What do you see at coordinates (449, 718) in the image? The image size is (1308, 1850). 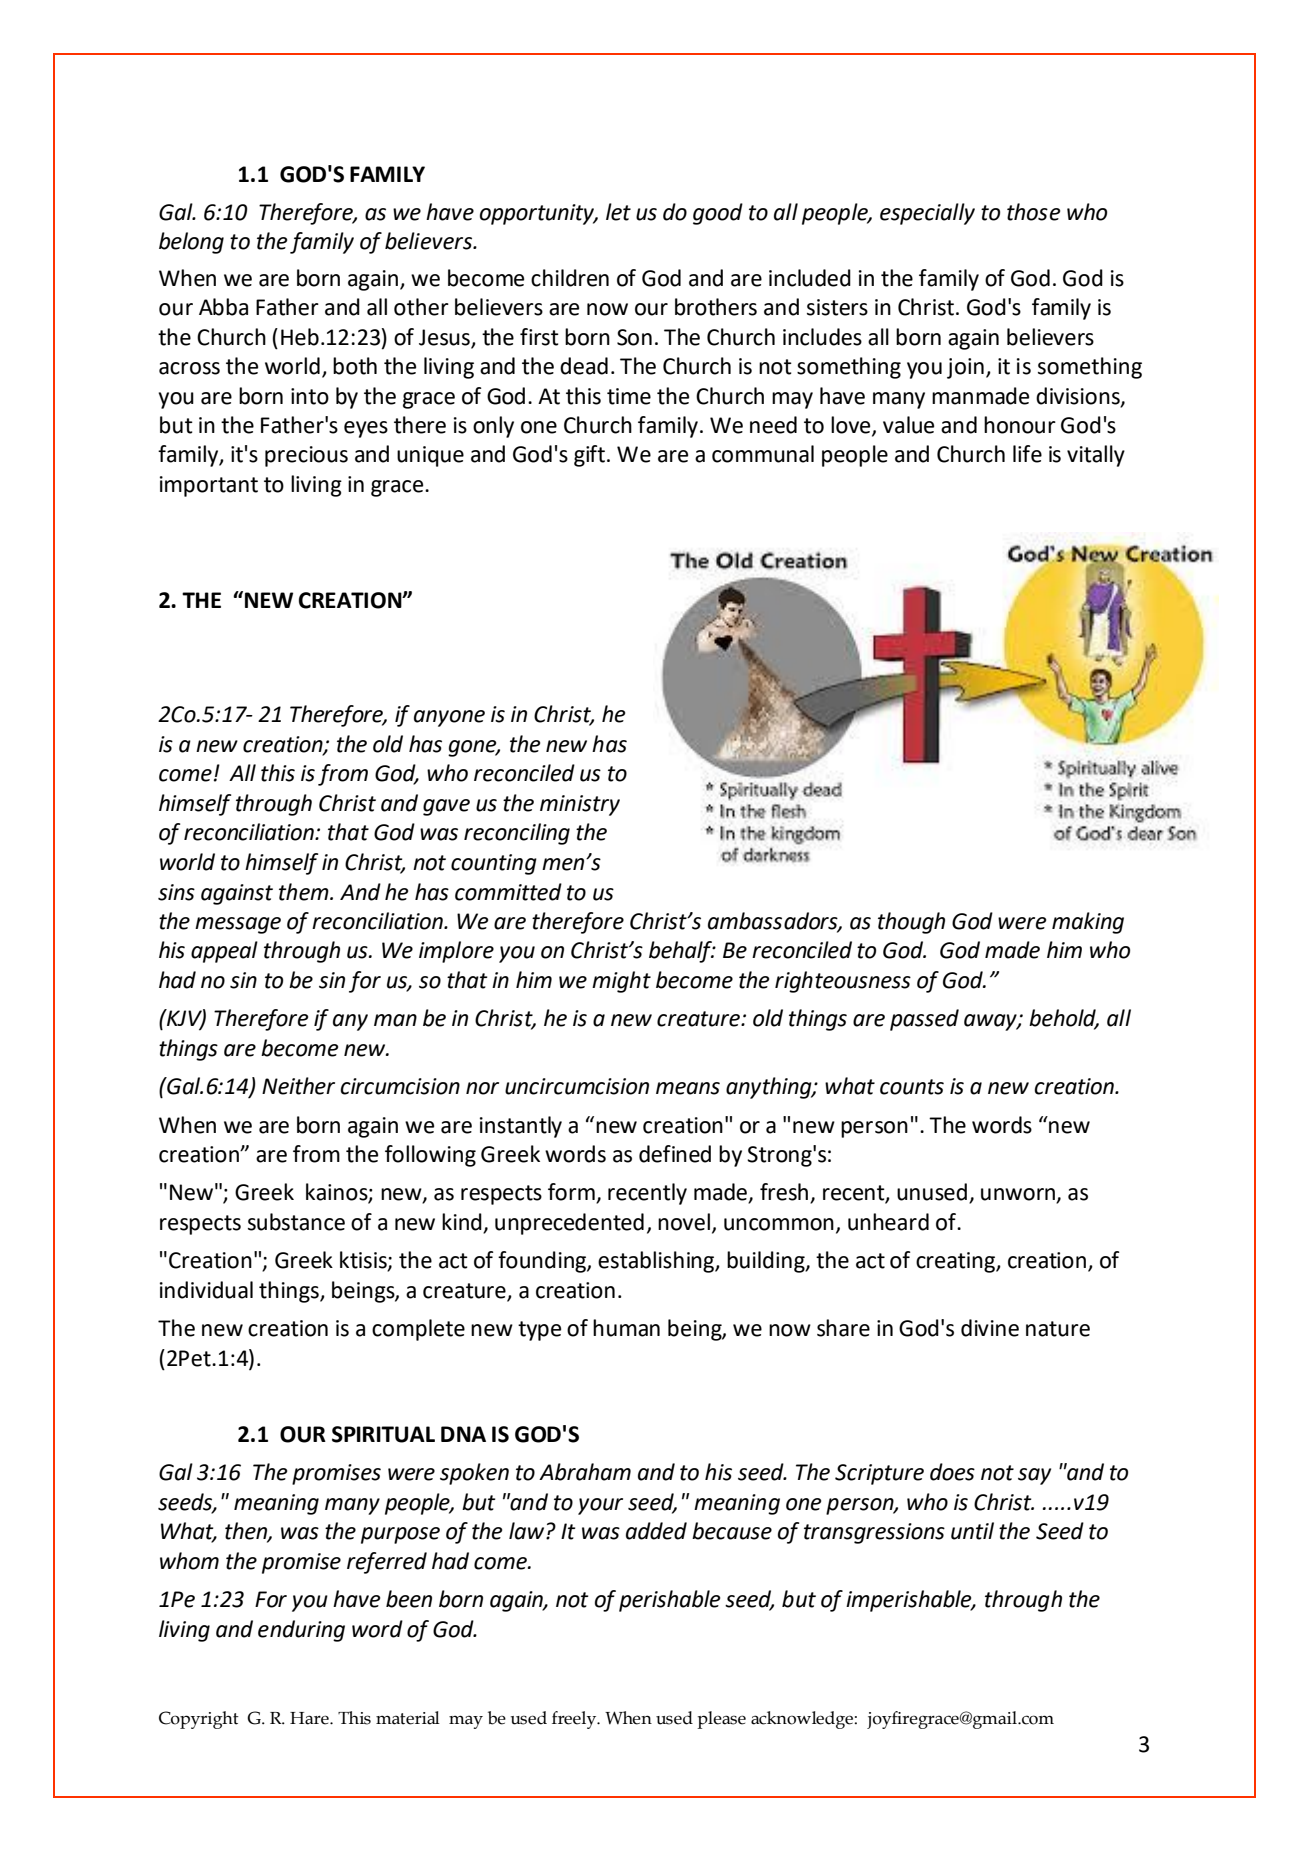 I see `anyone` at bounding box center [449, 718].
